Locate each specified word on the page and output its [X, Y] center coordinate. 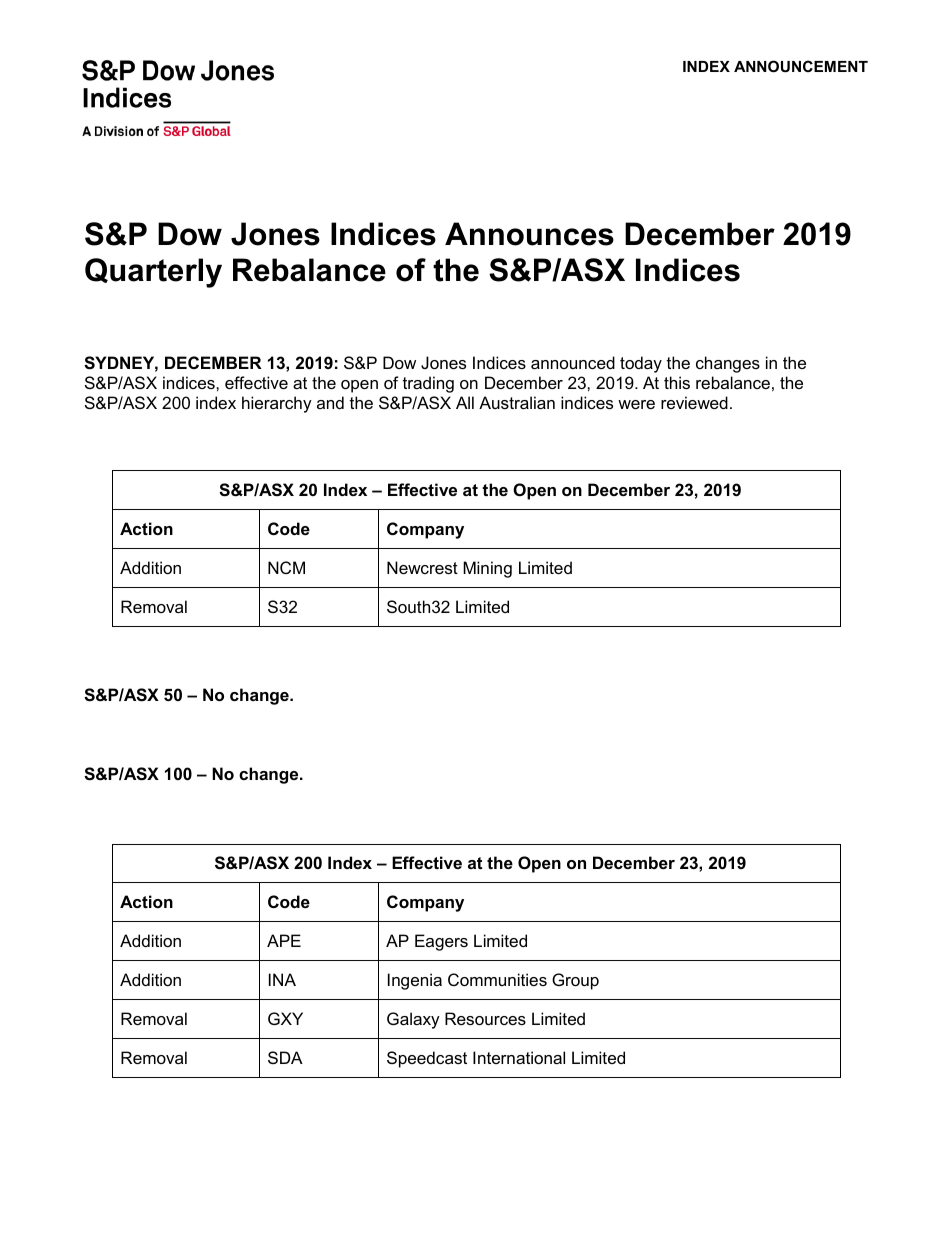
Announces [529, 234]
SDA [285, 1057]
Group [575, 981]
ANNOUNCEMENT [801, 66]
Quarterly [153, 273]
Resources [485, 1018]
